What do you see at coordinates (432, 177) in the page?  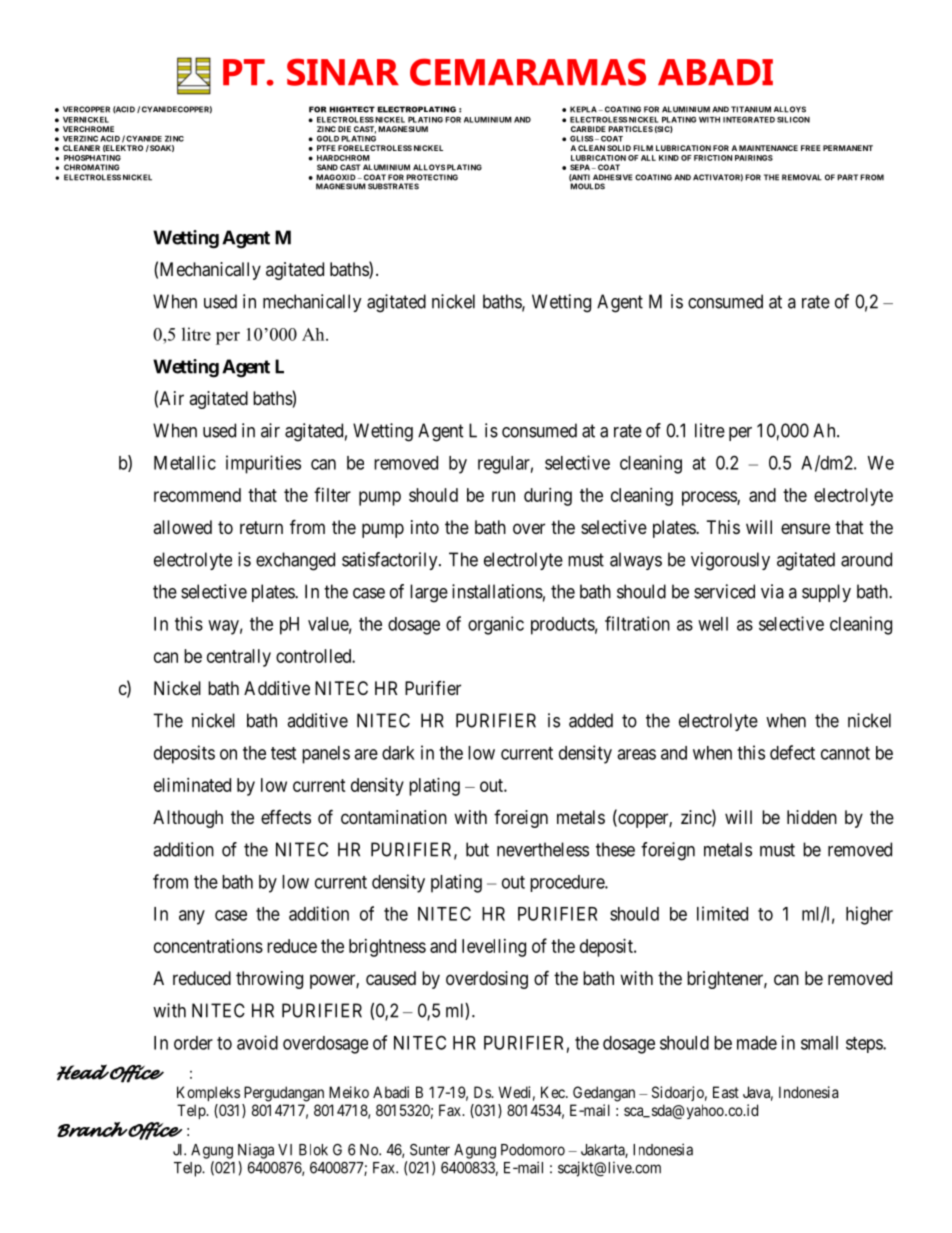 I see `PROTECTING` at bounding box center [432, 177].
